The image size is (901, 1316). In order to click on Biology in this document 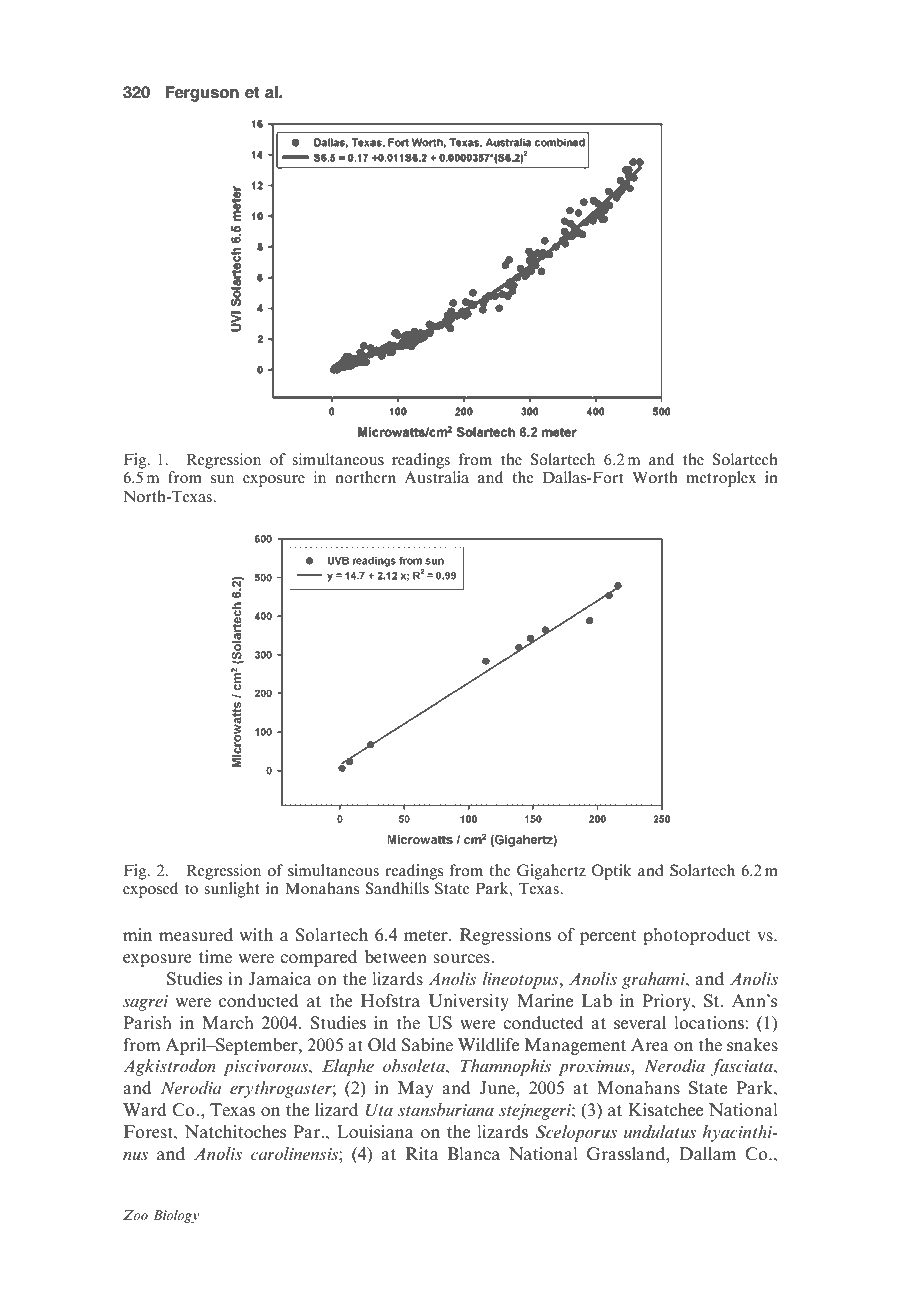, I will do `click(176, 1216)`.
